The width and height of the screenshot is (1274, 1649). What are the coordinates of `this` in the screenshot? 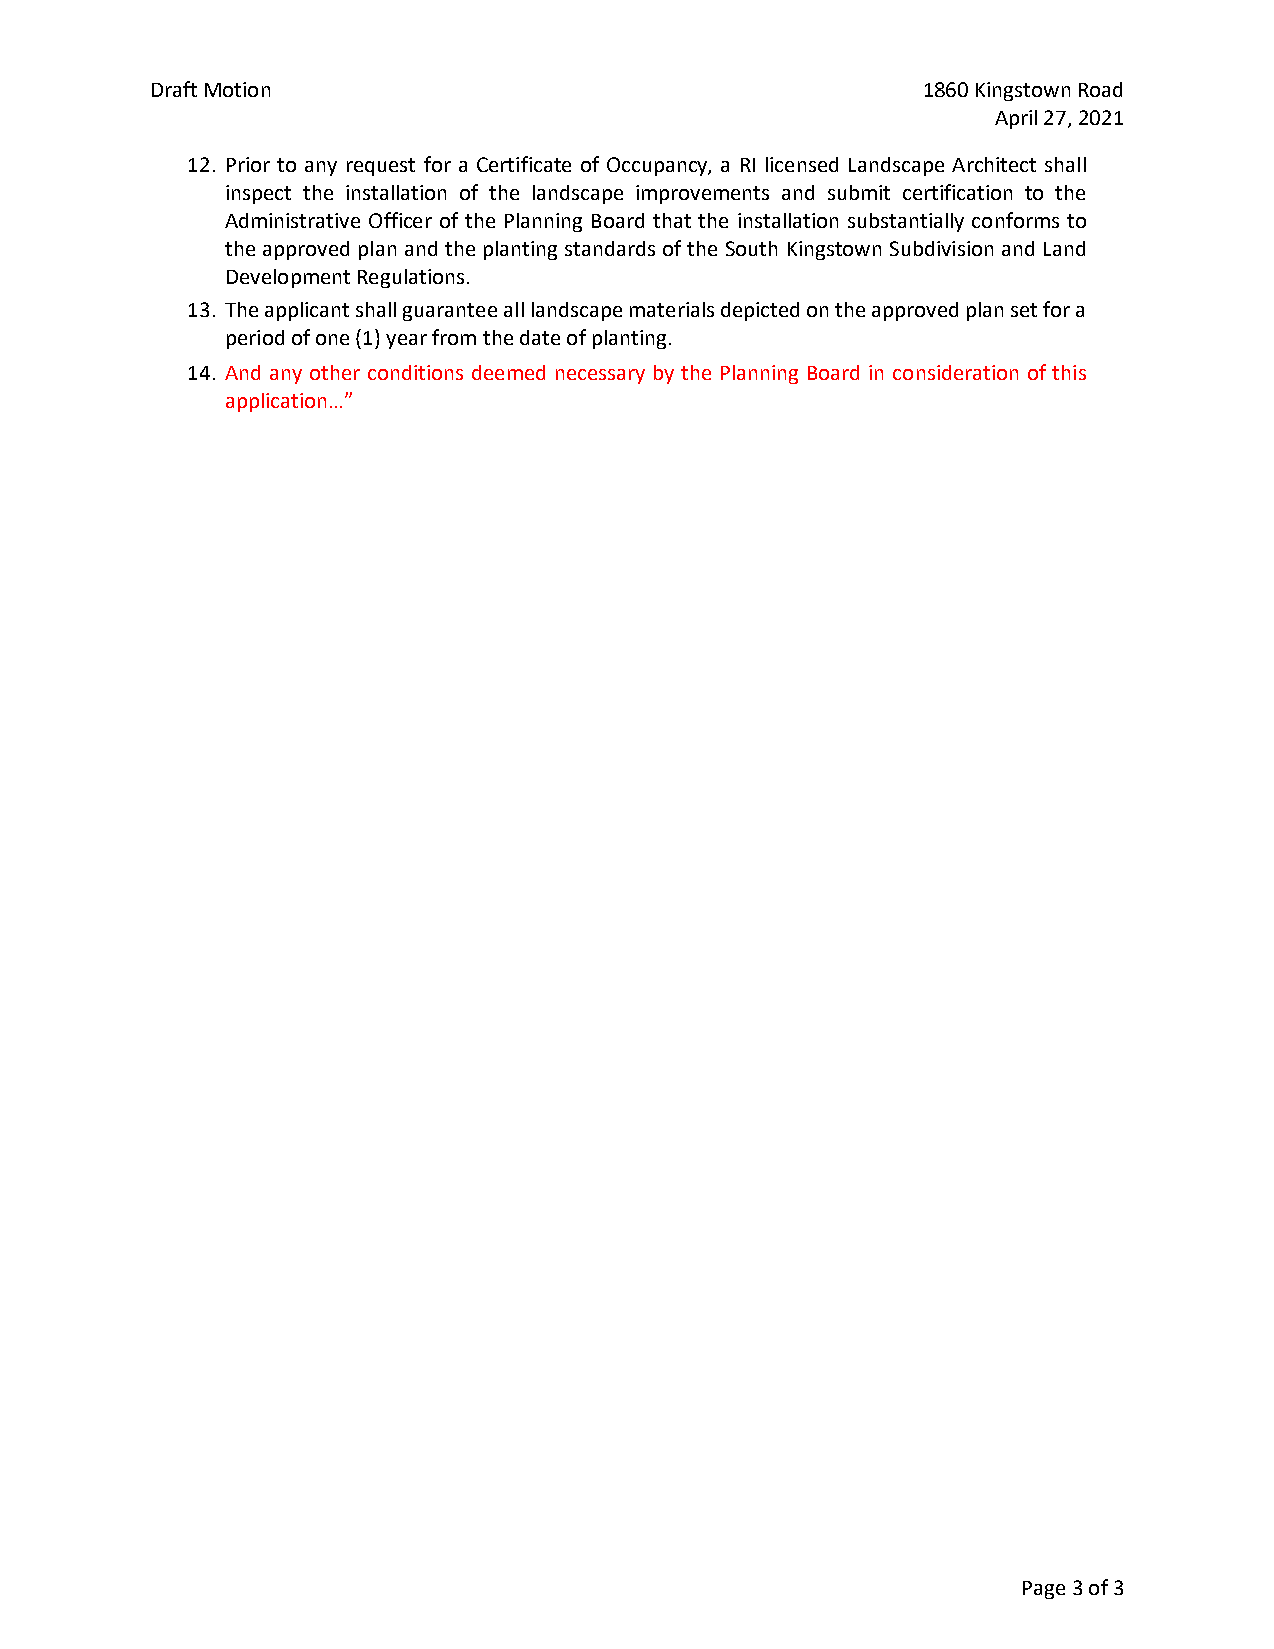 It's located at (1069, 372).
